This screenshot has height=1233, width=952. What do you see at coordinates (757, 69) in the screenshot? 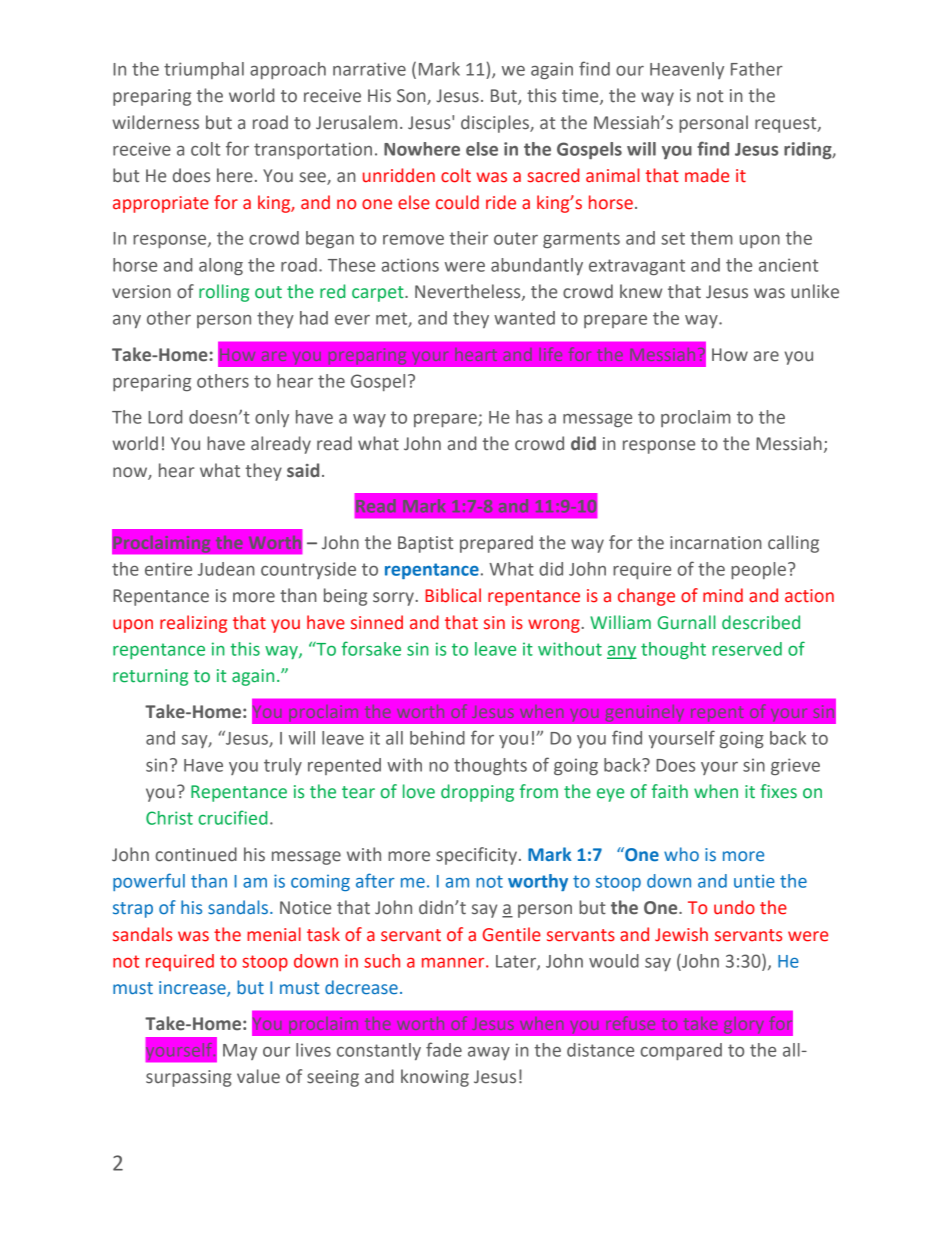
I see `Father` at bounding box center [757, 69].
